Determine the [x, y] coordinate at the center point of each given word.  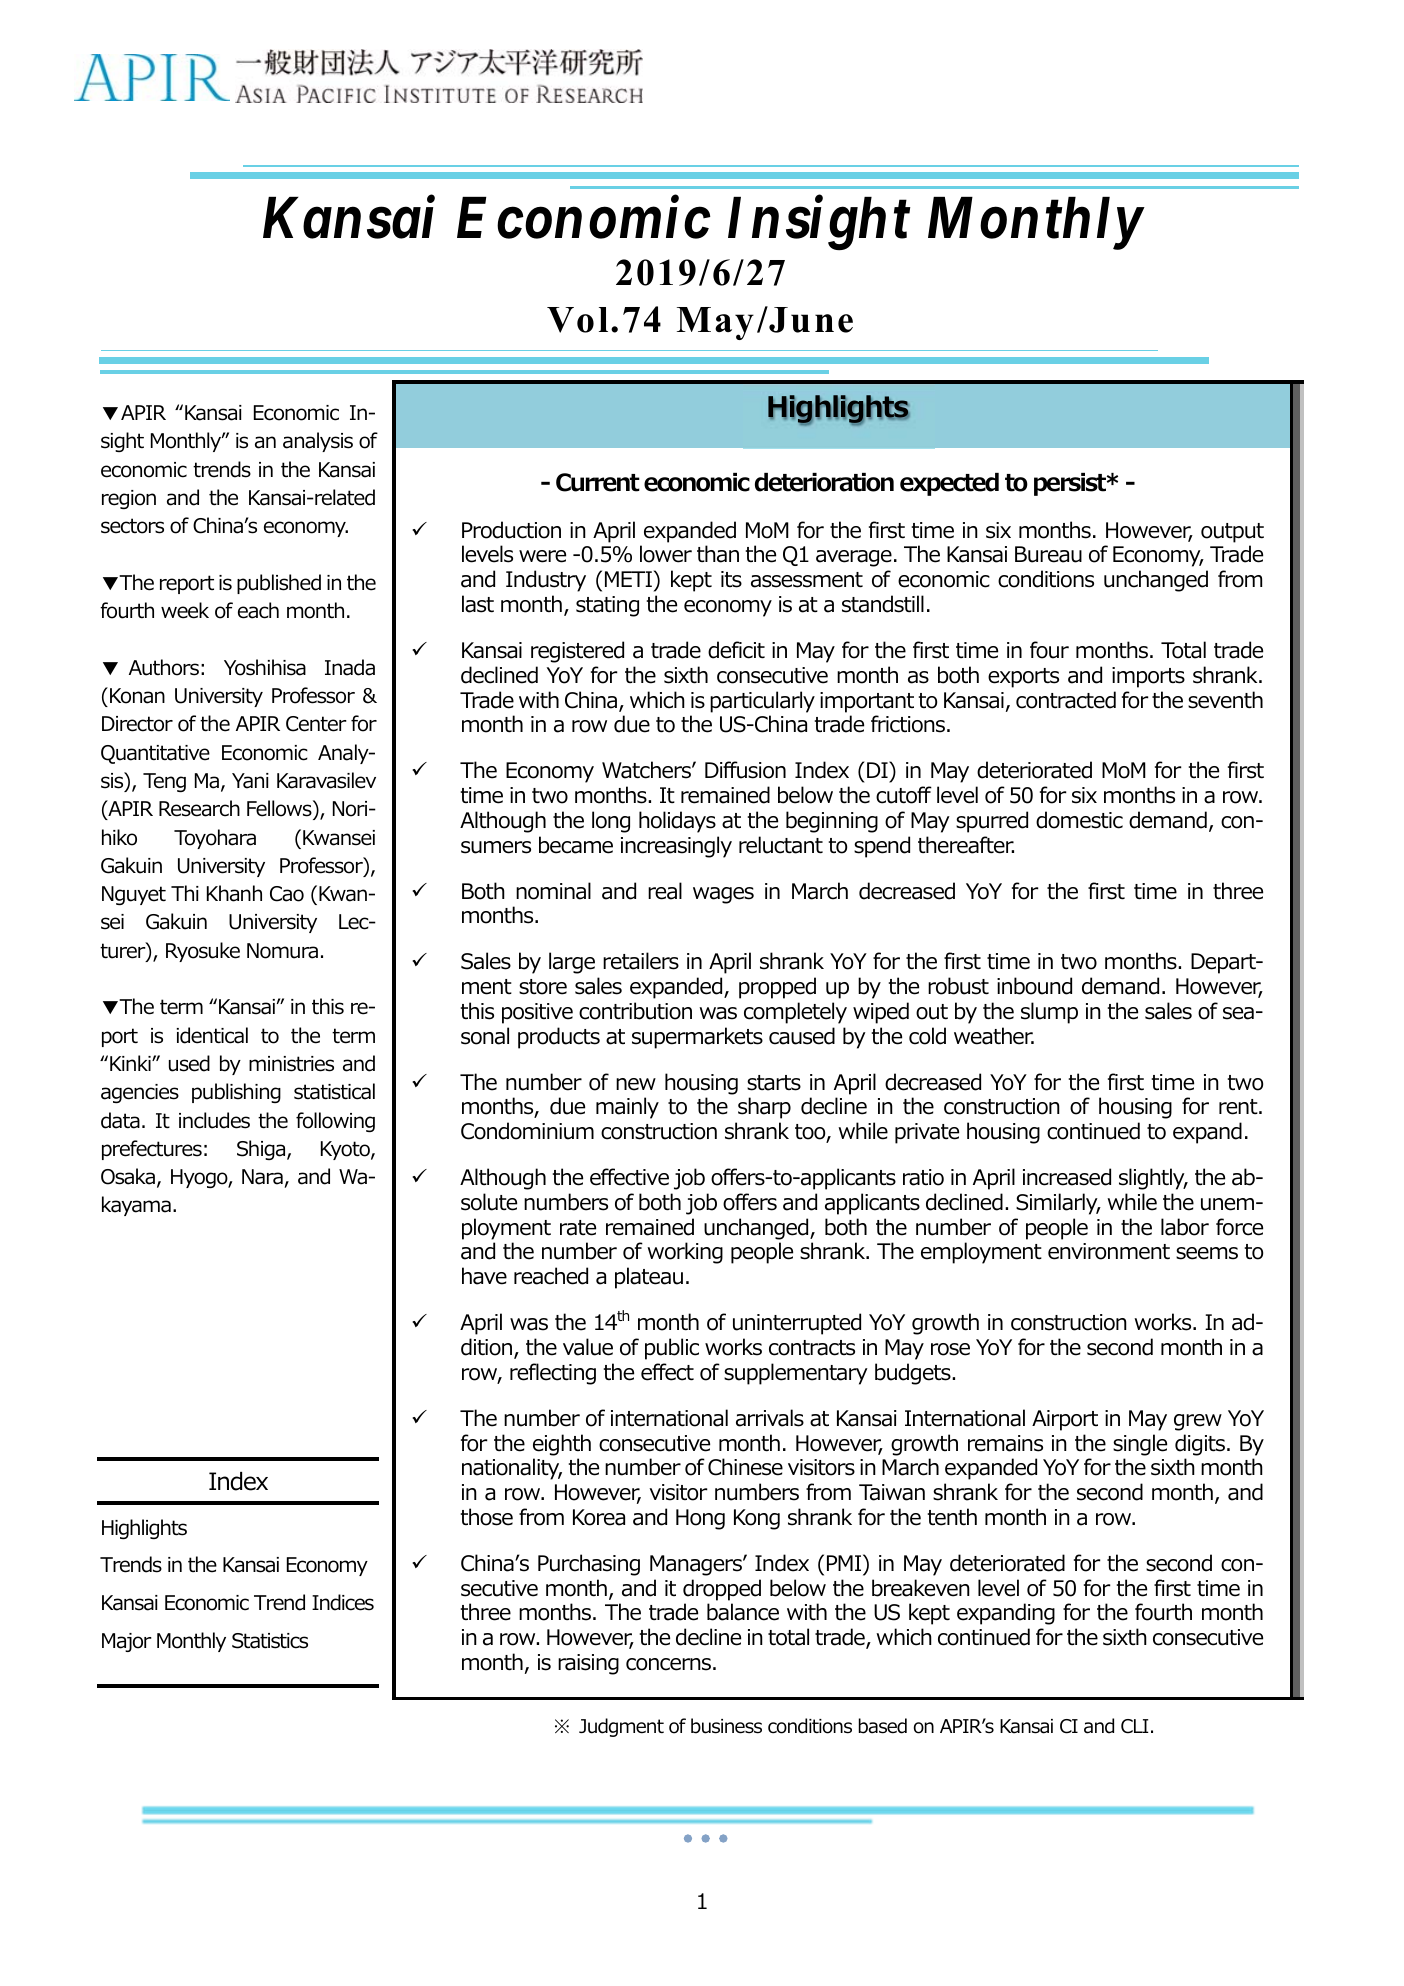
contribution [635, 1011]
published [279, 584]
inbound [1034, 986]
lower [666, 554]
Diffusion [745, 770]
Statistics [270, 1641]
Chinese [745, 1467]
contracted [1066, 700]
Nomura [282, 951]
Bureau [1048, 554]
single [1140, 1445]
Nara [262, 1177]
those [486, 1517]
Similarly [1058, 1204]
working [685, 1253]
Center [316, 724]
